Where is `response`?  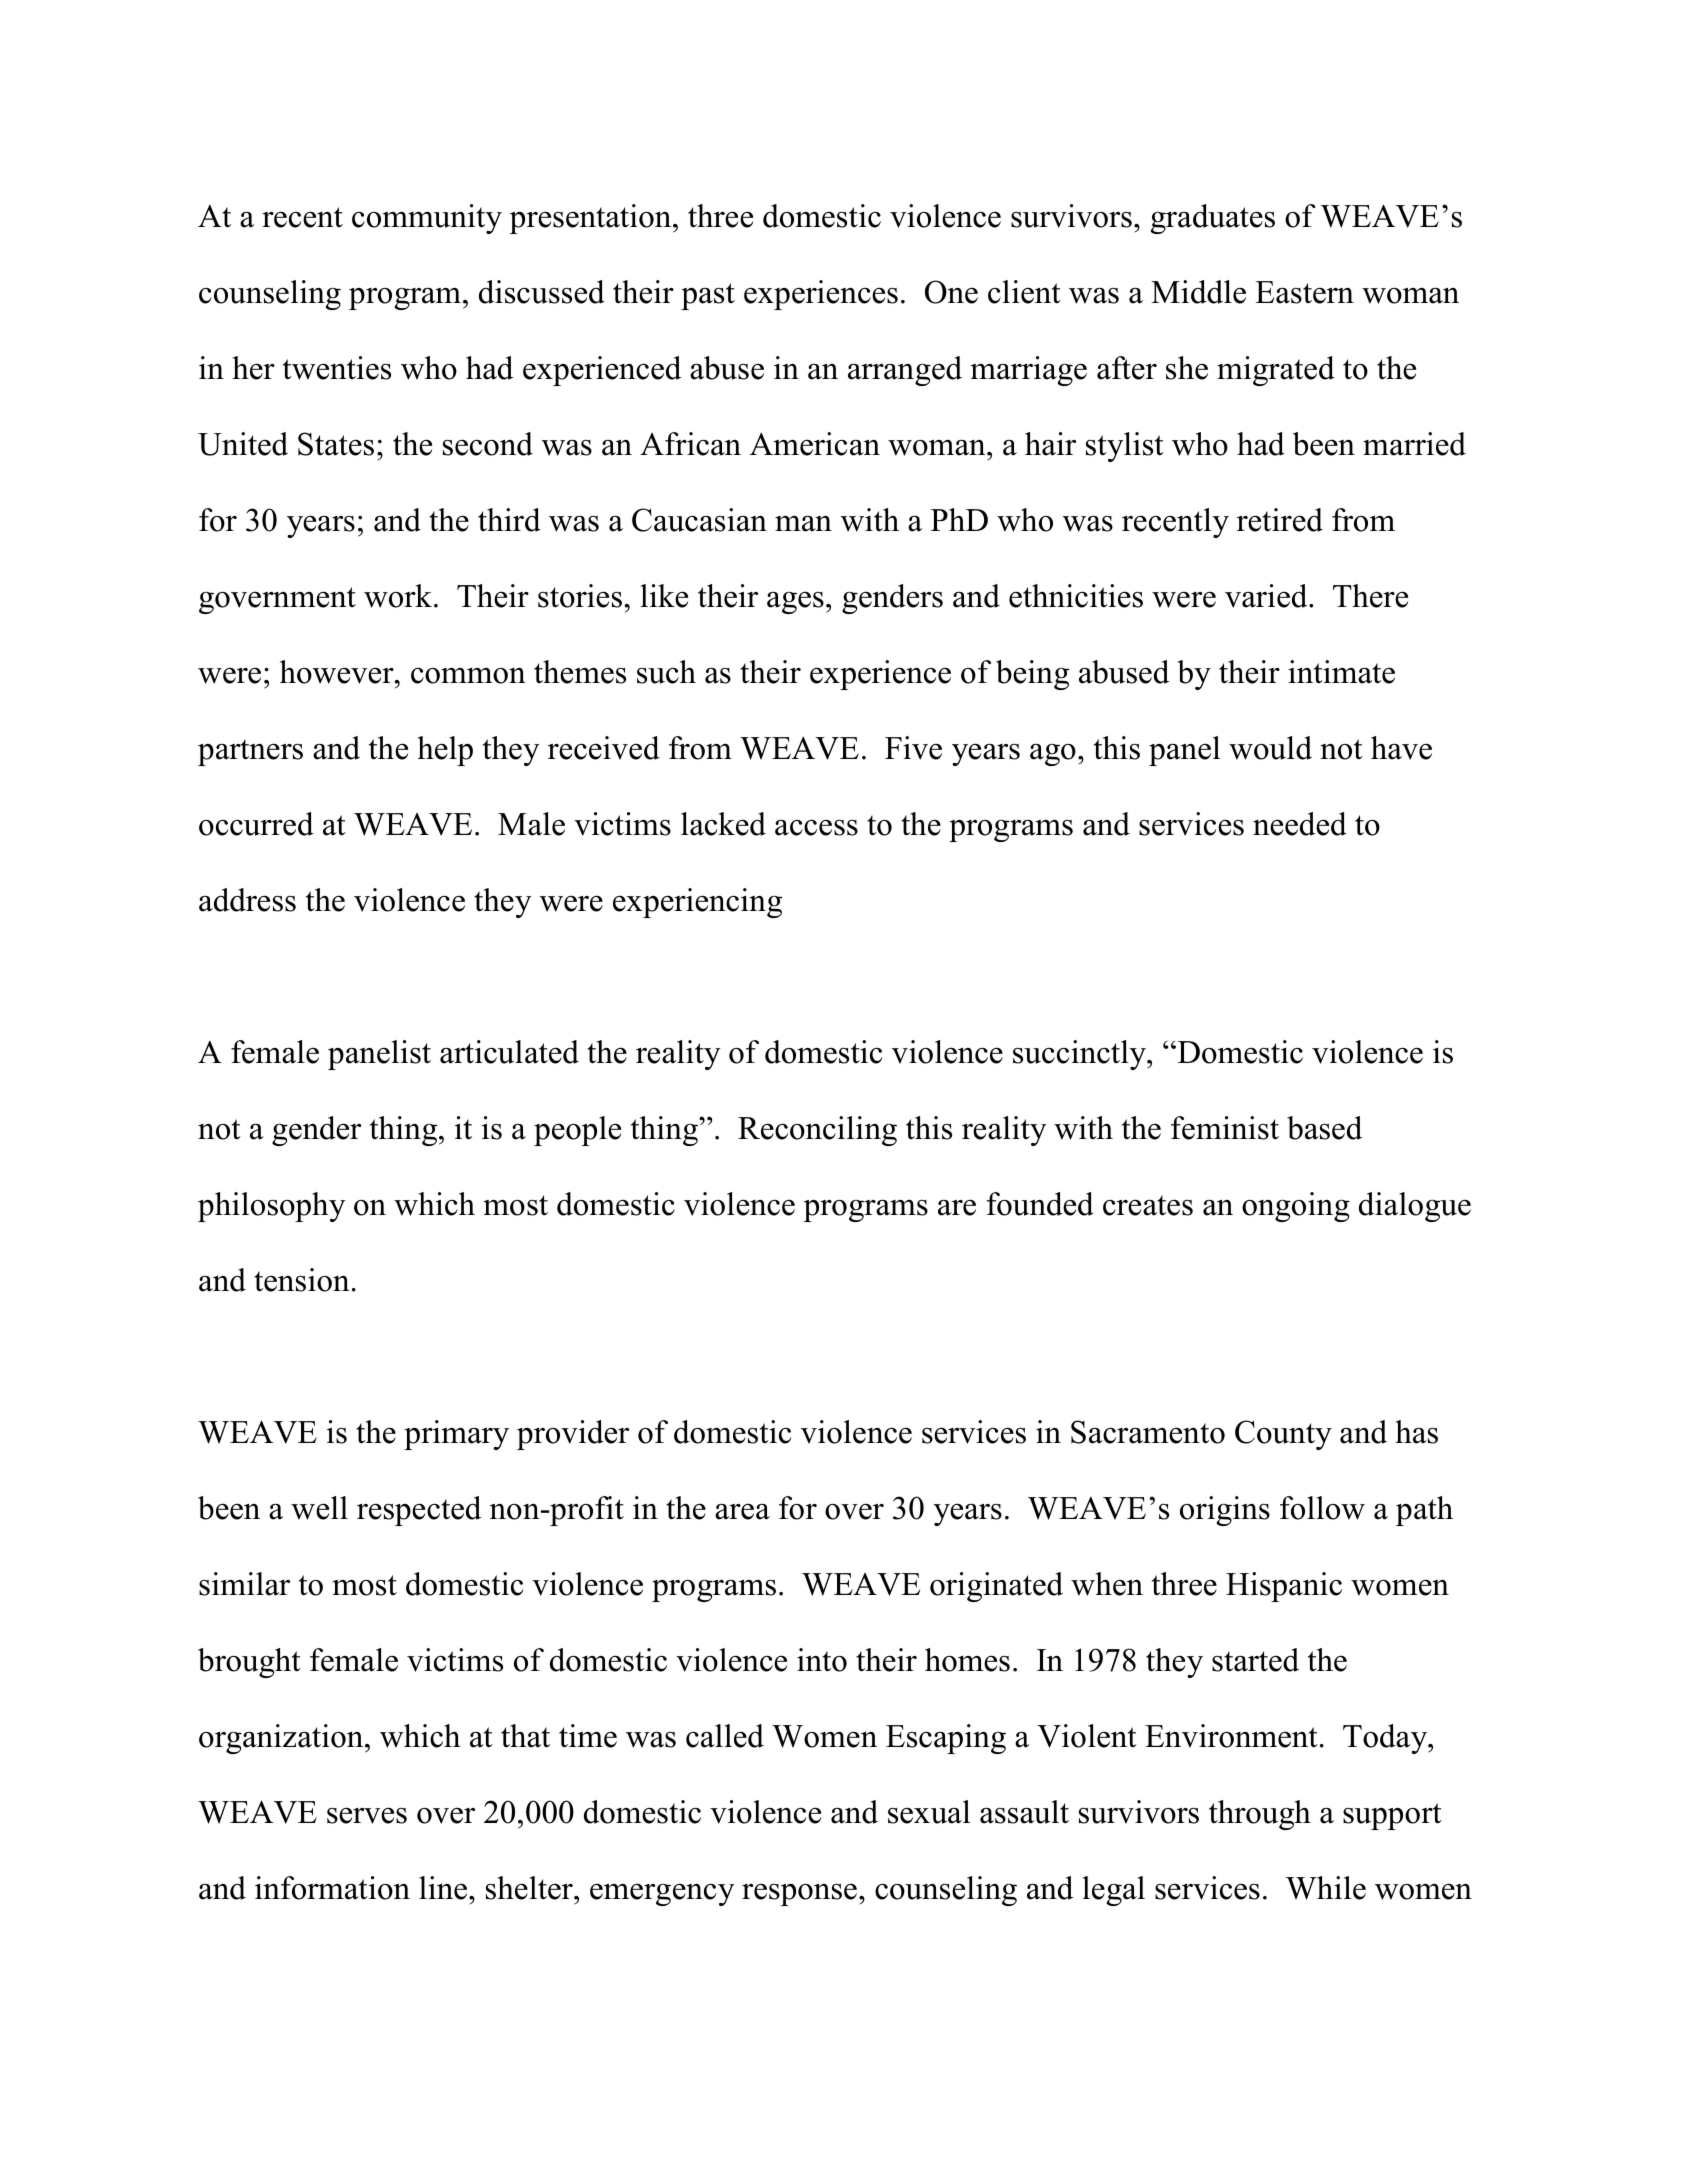 response is located at coordinates (799, 1894).
